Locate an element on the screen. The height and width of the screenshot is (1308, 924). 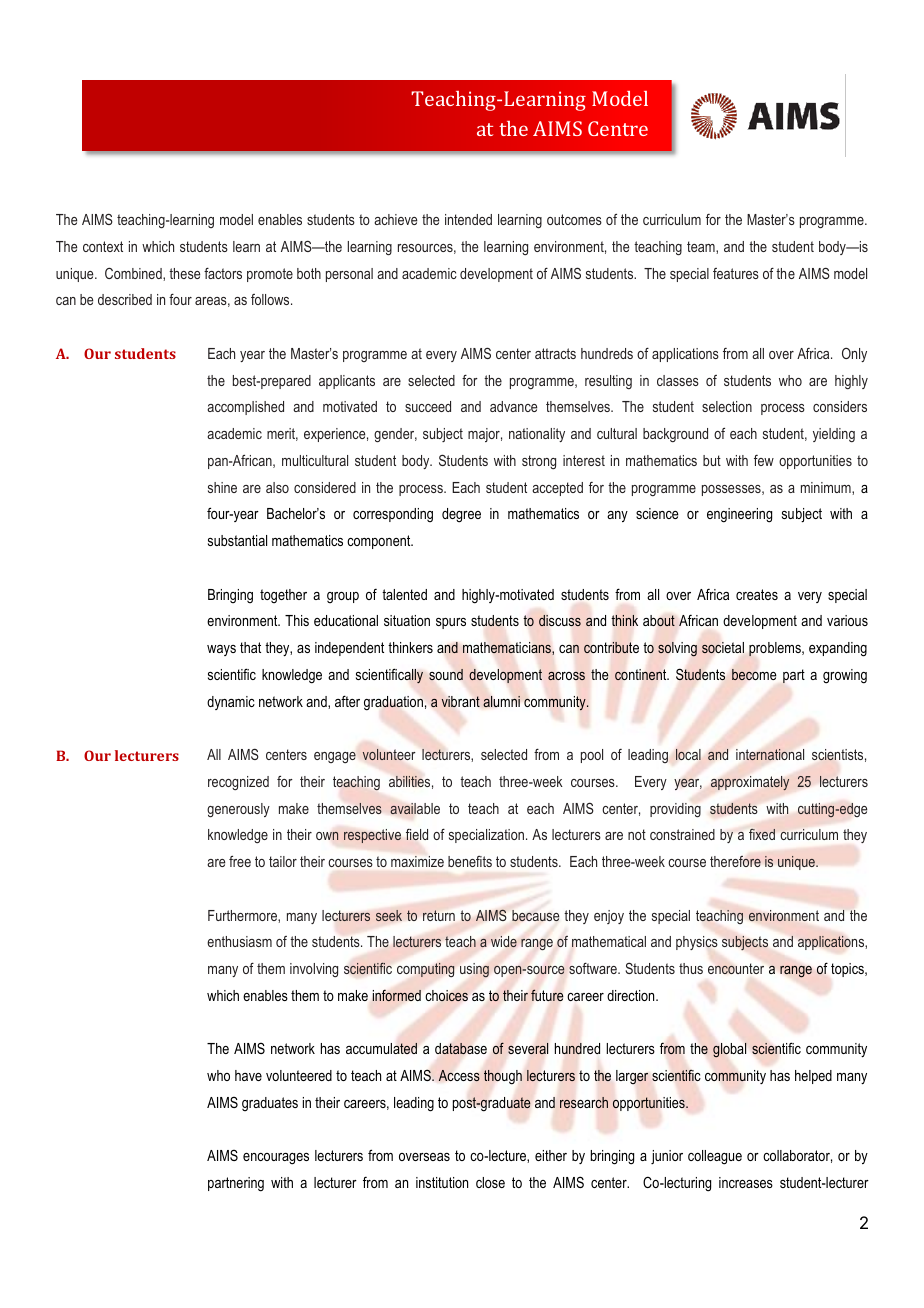
increases is located at coordinates (746, 1182).
